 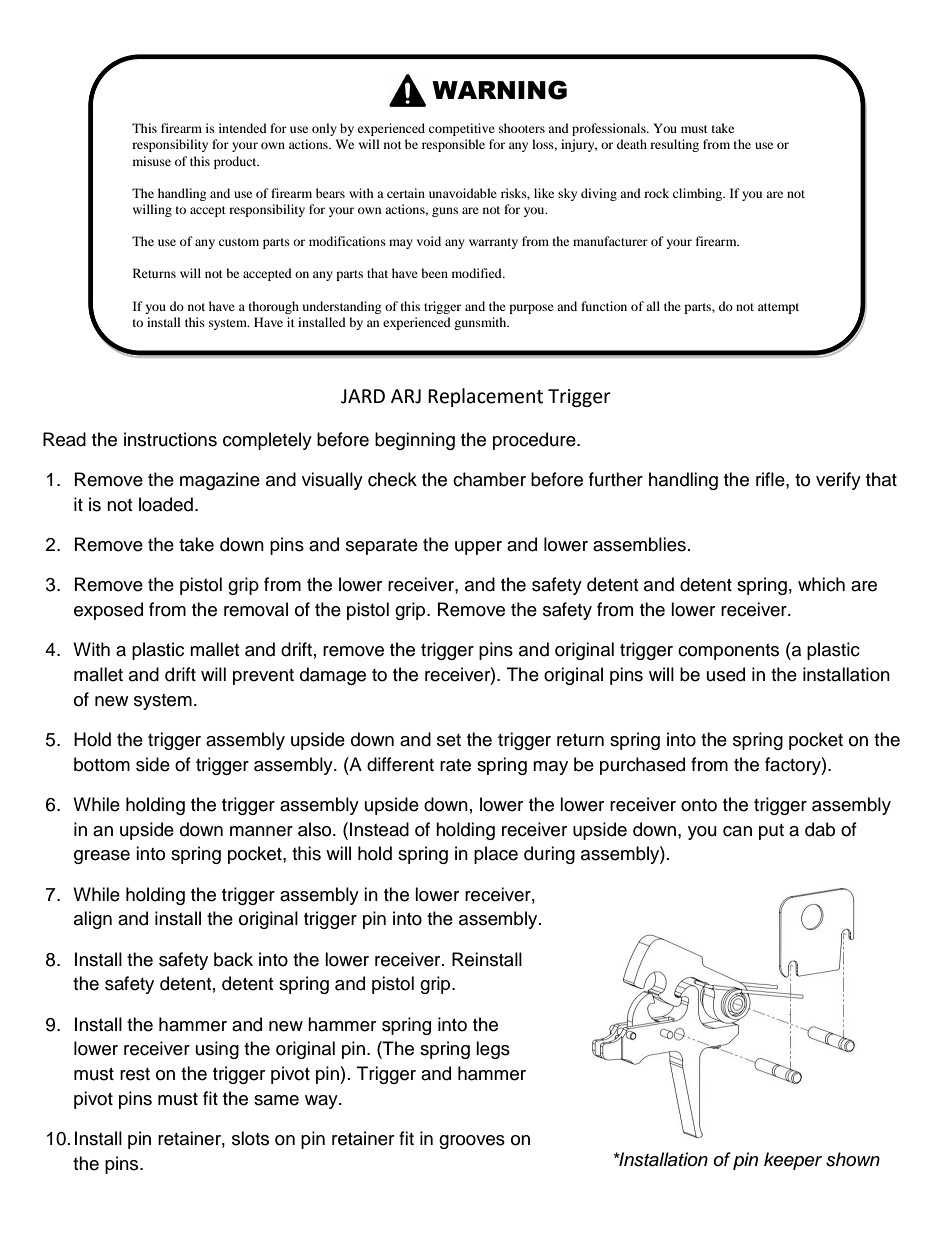 What do you see at coordinates (462, 129) in the document?
I see `competitive` at bounding box center [462, 129].
